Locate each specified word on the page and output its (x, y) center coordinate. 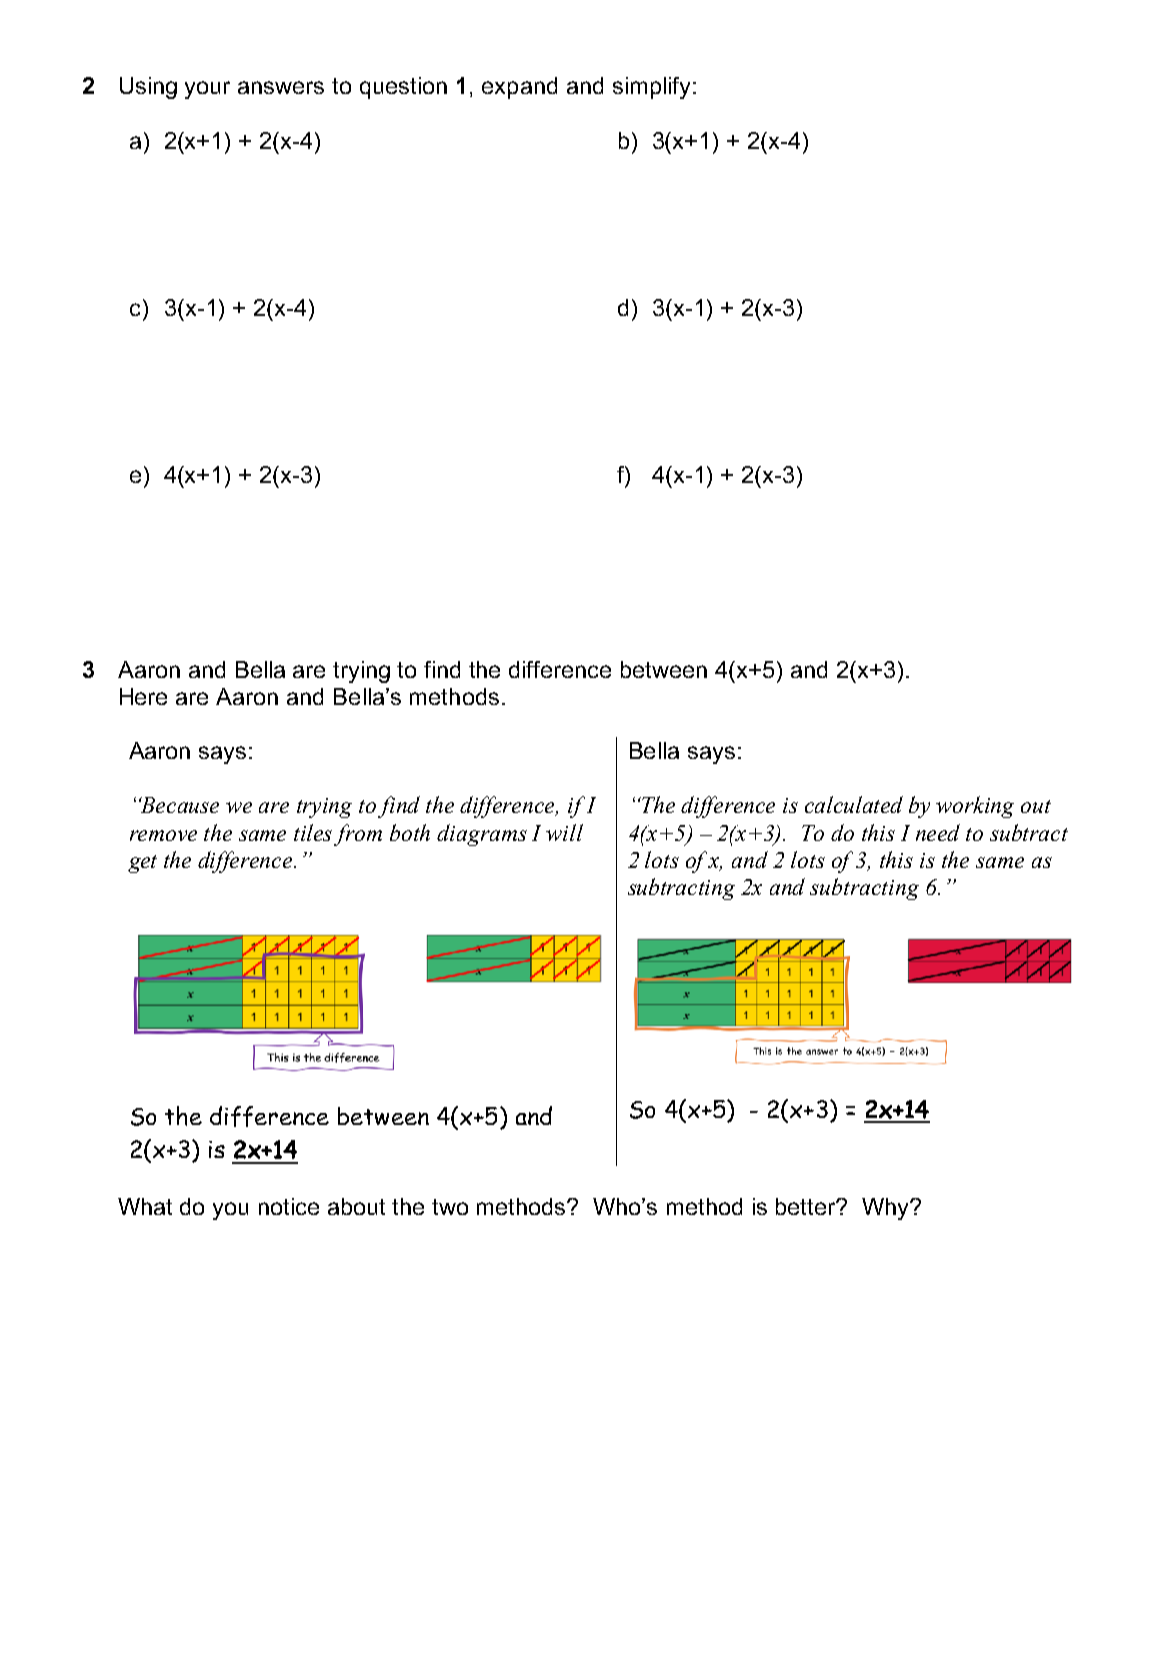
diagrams (482, 835)
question (403, 88)
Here (143, 696)
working (975, 807)
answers (281, 87)
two (450, 1207)
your (207, 90)
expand (519, 88)
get (142, 864)
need (938, 832)
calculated (854, 804)
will (564, 832)
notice (289, 1206)
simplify (651, 88)
